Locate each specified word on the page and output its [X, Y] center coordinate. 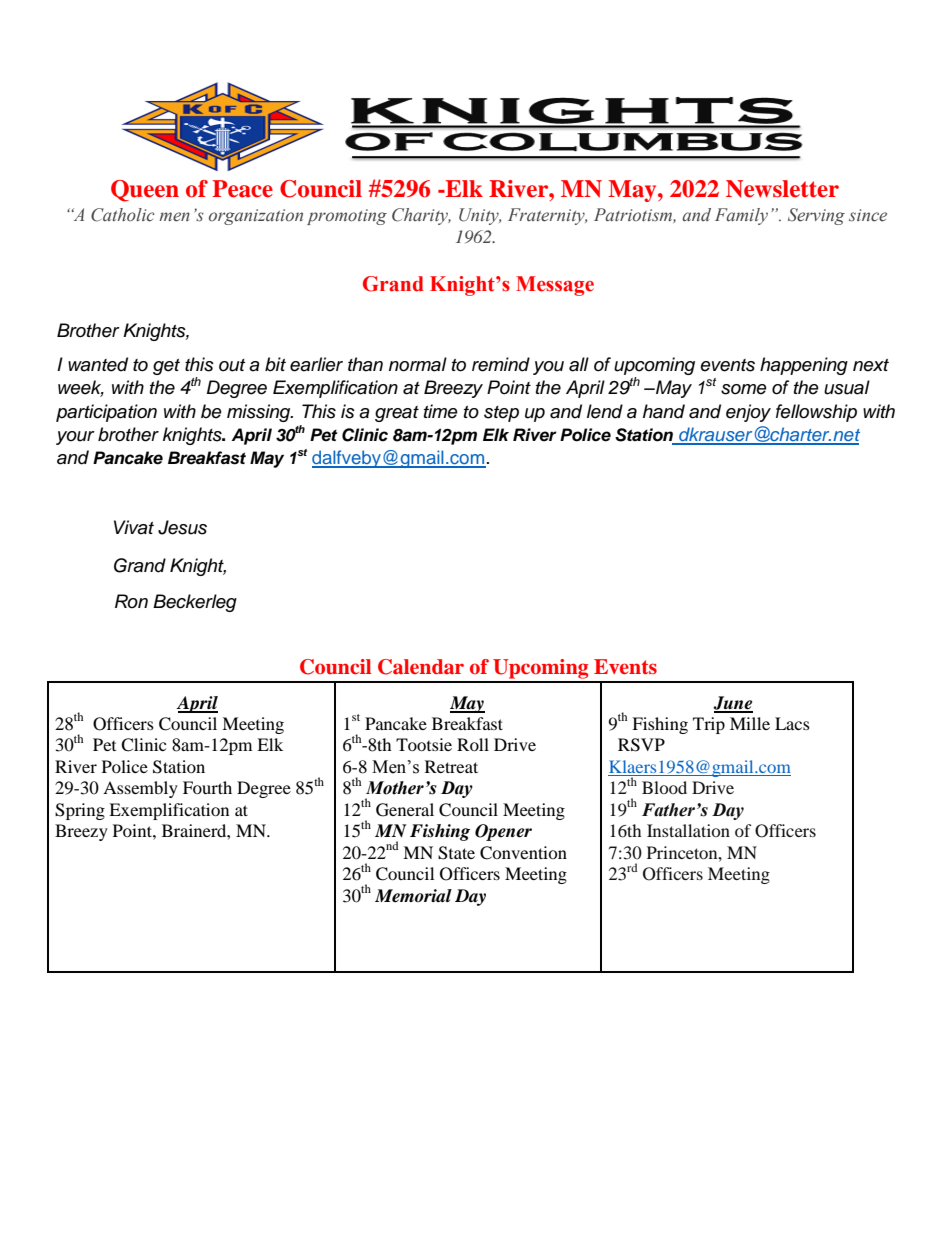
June [733, 704]
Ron [131, 601]
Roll [473, 744]
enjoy [748, 413]
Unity [480, 216]
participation [106, 413]
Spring [80, 811]
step [501, 414]
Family [741, 216]
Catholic [123, 215]
